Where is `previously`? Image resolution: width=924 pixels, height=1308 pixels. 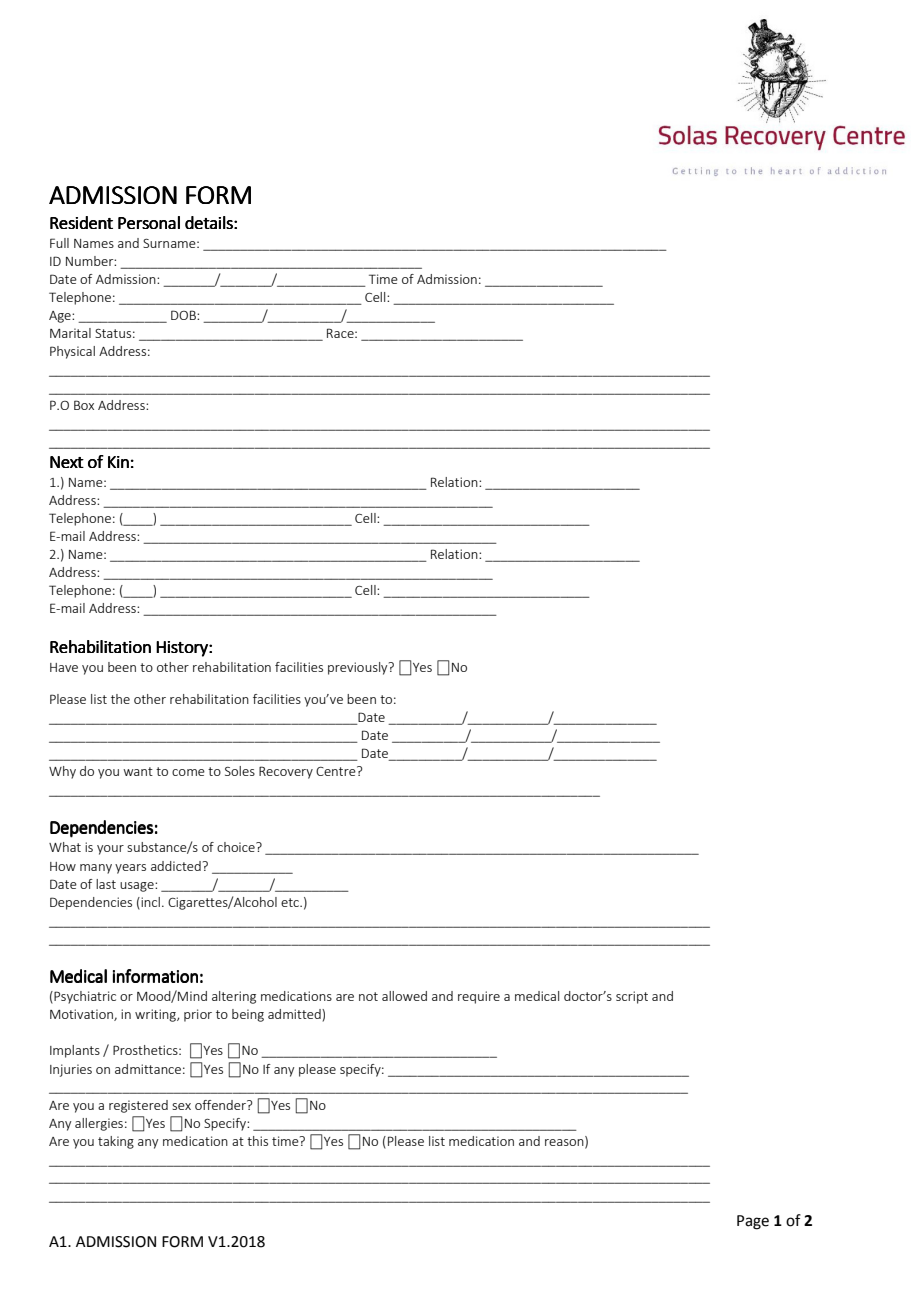 previously is located at coordinates (359, 668).
